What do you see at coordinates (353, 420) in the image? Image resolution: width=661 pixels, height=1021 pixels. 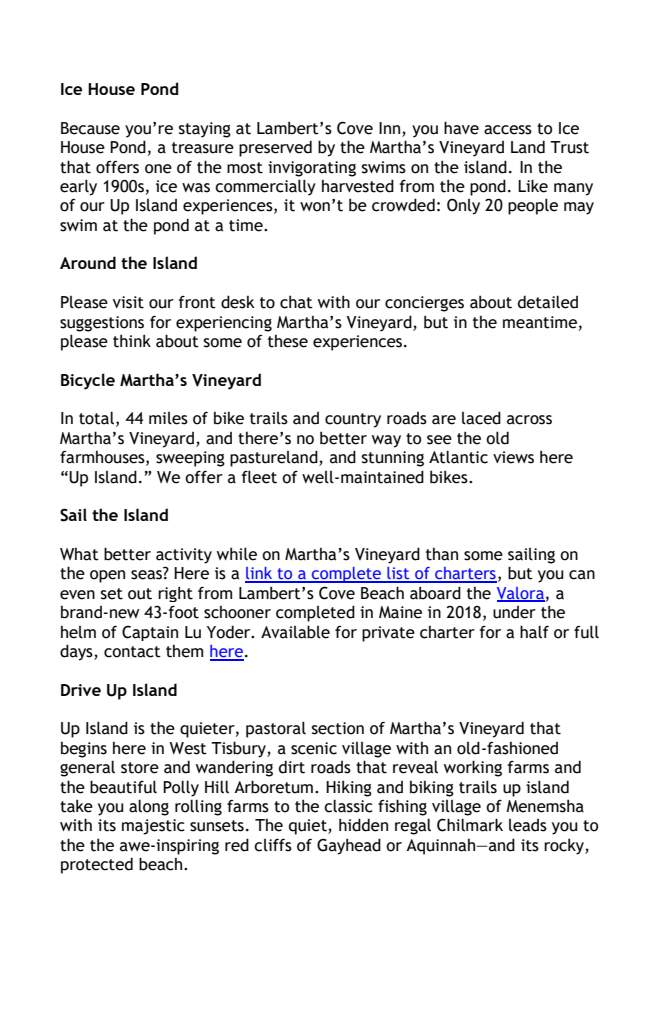 I see `country` at bounding box center [353, 420].
